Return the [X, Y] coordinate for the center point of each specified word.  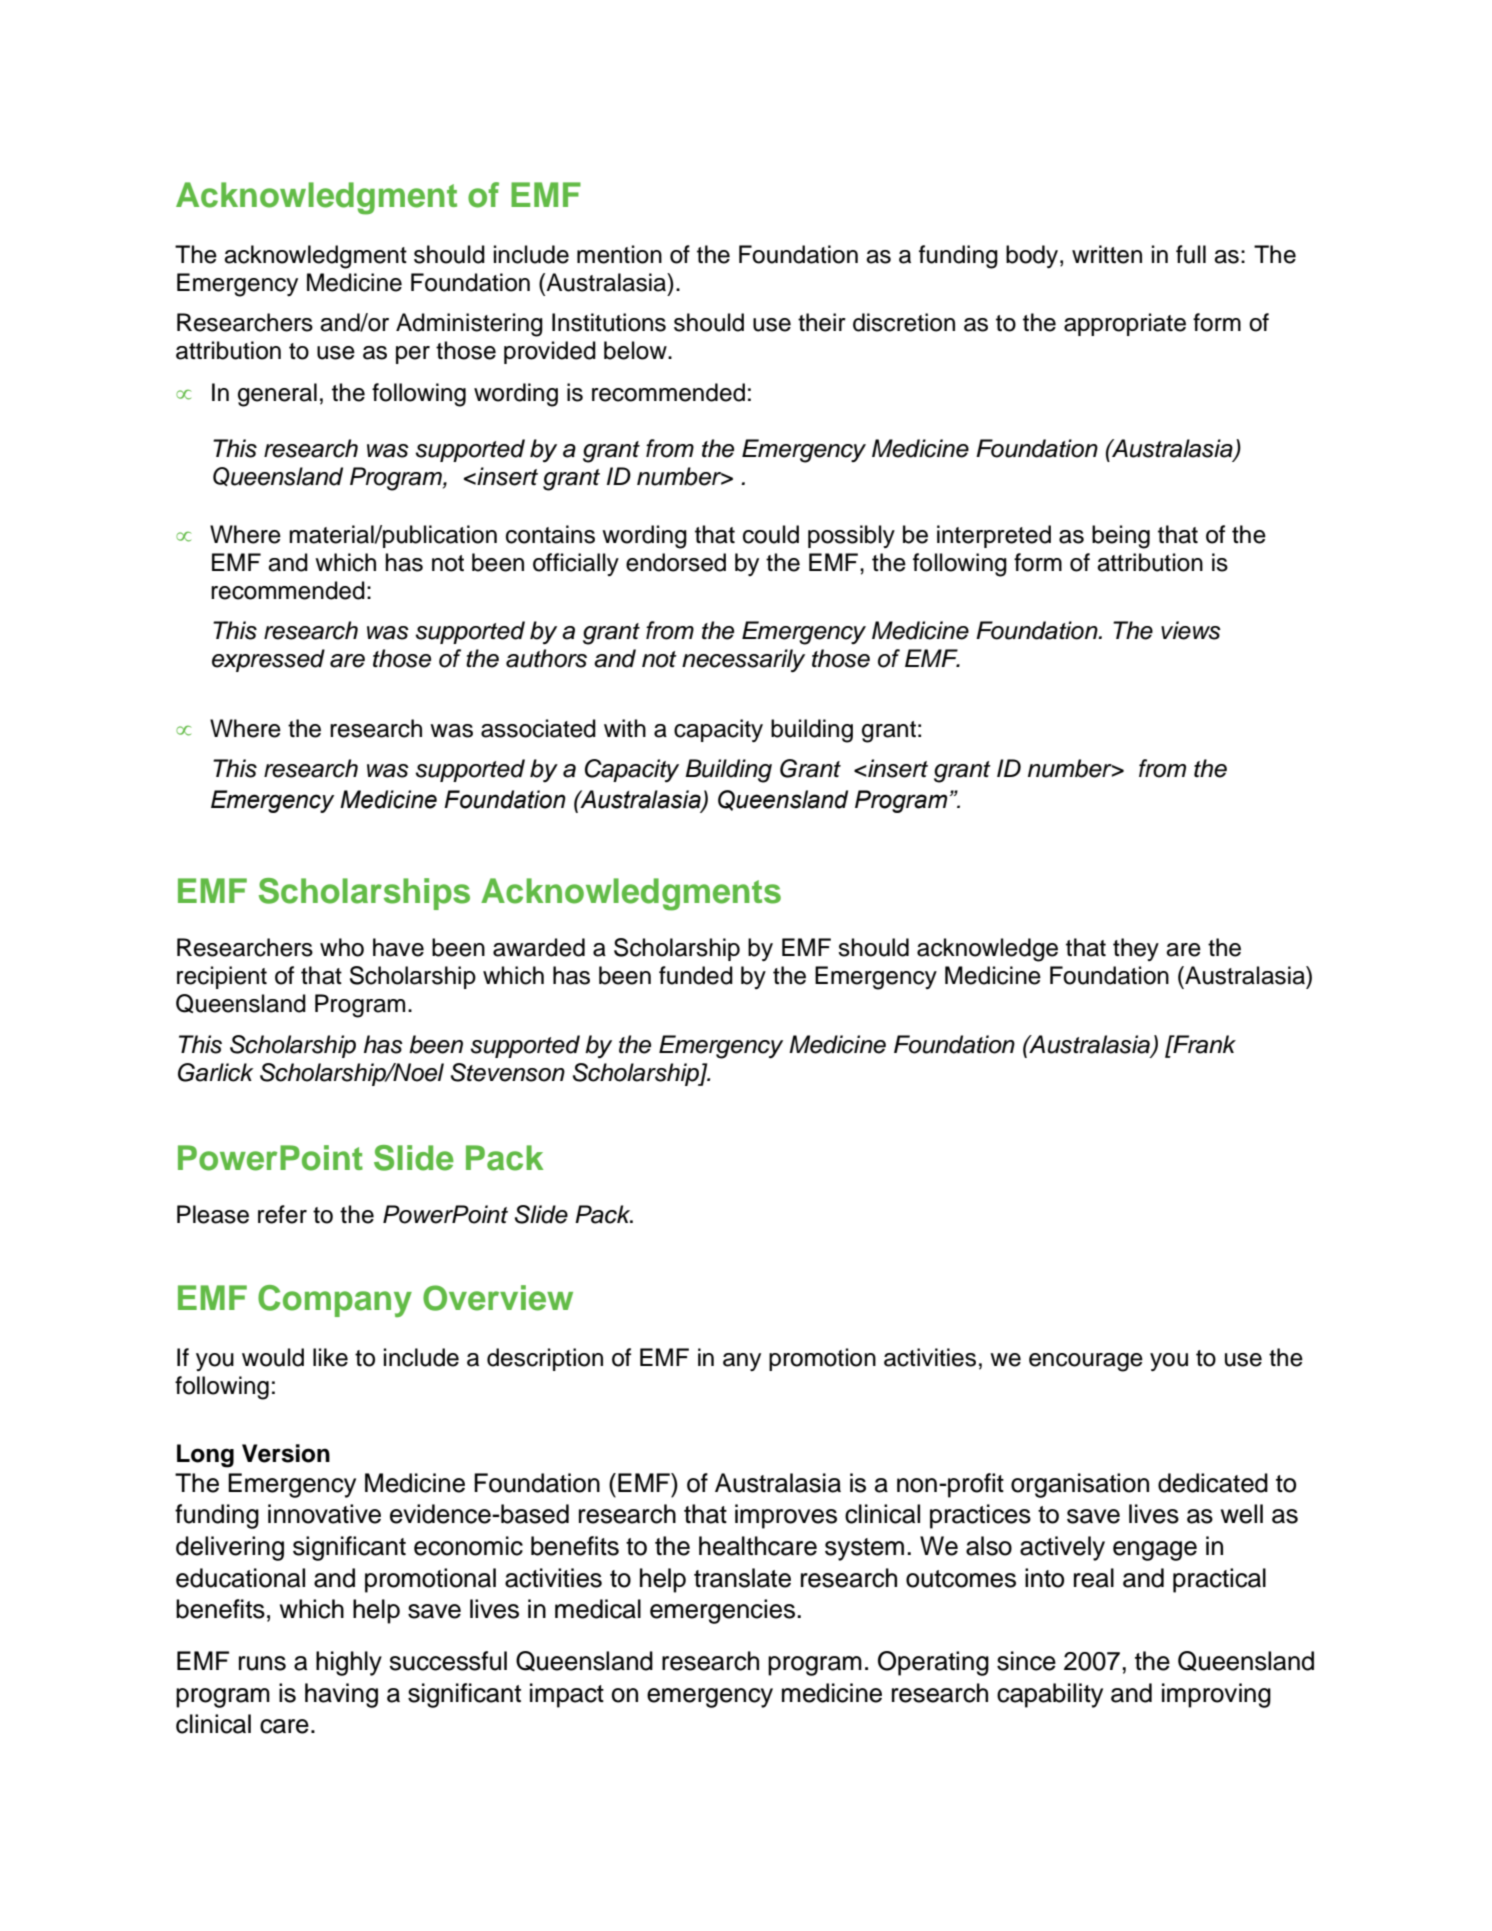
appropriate [1125, 324]
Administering [469, 325]
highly [349, 1663]
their [822, 322]
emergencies [722, 1611]
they [1136, 949]
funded [696, 975]
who [342, 947]
